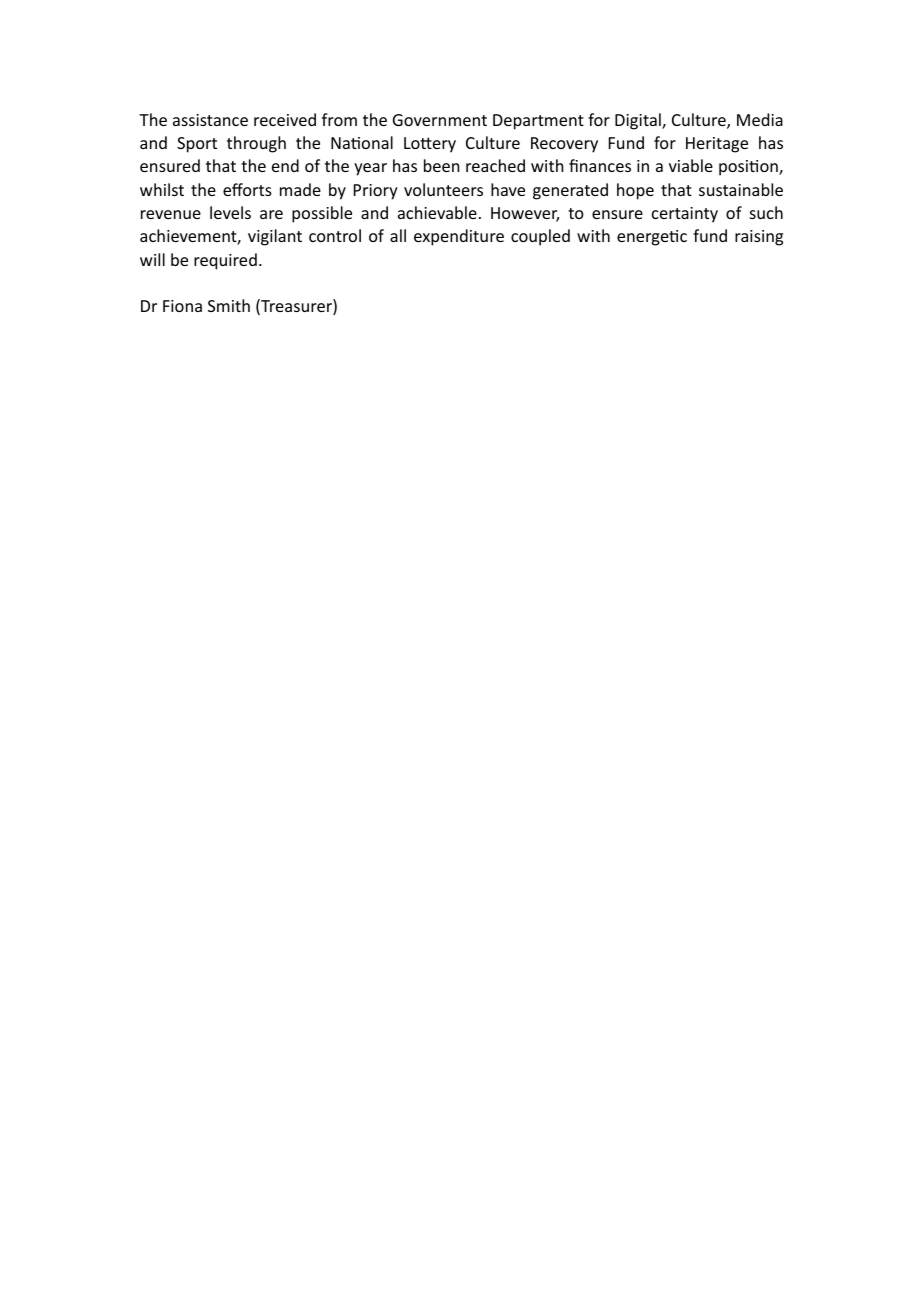  Describe the element at coordinates (691, 165) in the image. I see `viable` at that location.
